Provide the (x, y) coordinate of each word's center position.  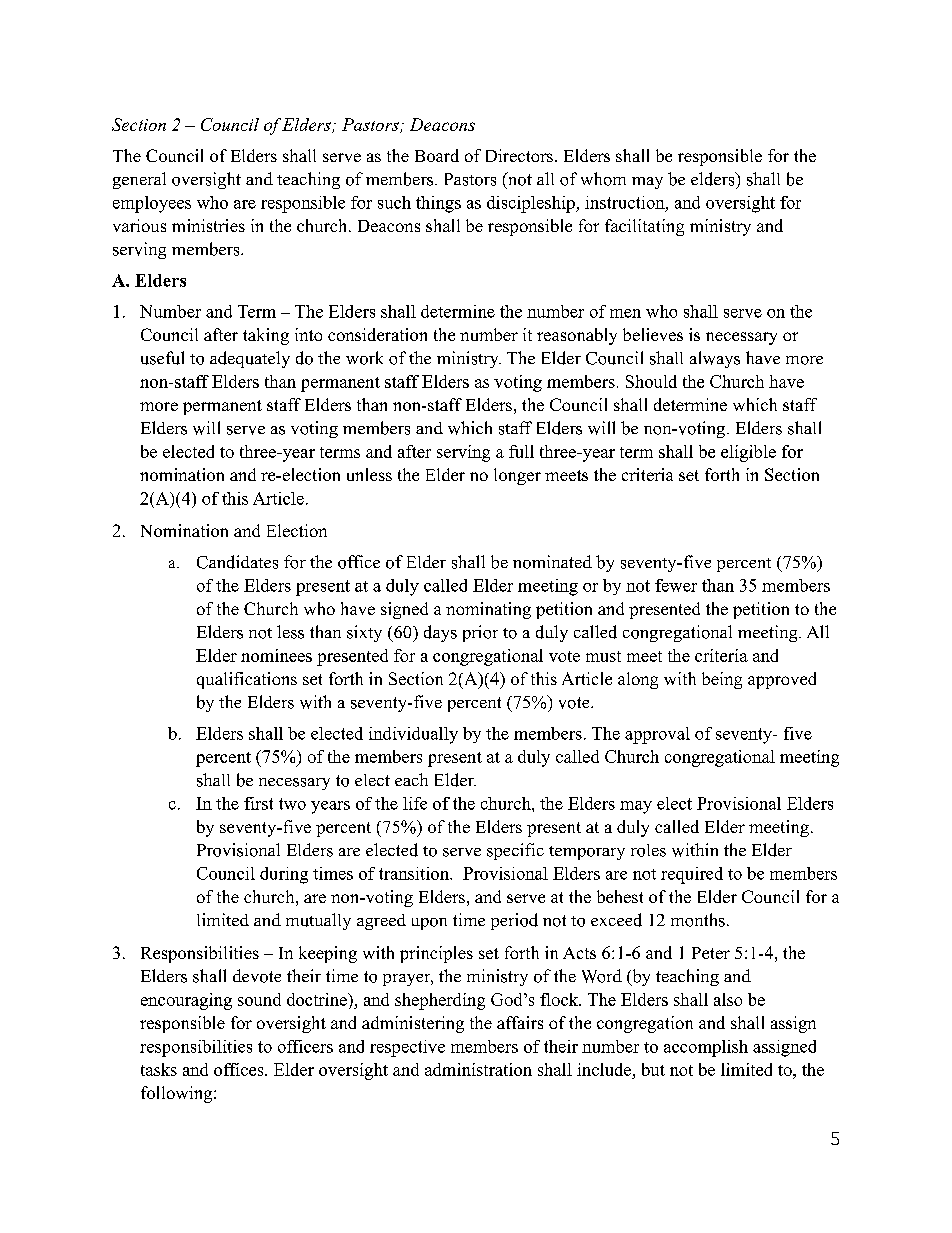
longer (517, 476)
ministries (208, 225)
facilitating (644, 227)
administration (478, 1069)
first (258, 803)
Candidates (237, 562)
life (415, 803)
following (178, 1094)
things (438, 204)
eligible (748, 453)
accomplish (706, 1048)
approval (657, 735)
